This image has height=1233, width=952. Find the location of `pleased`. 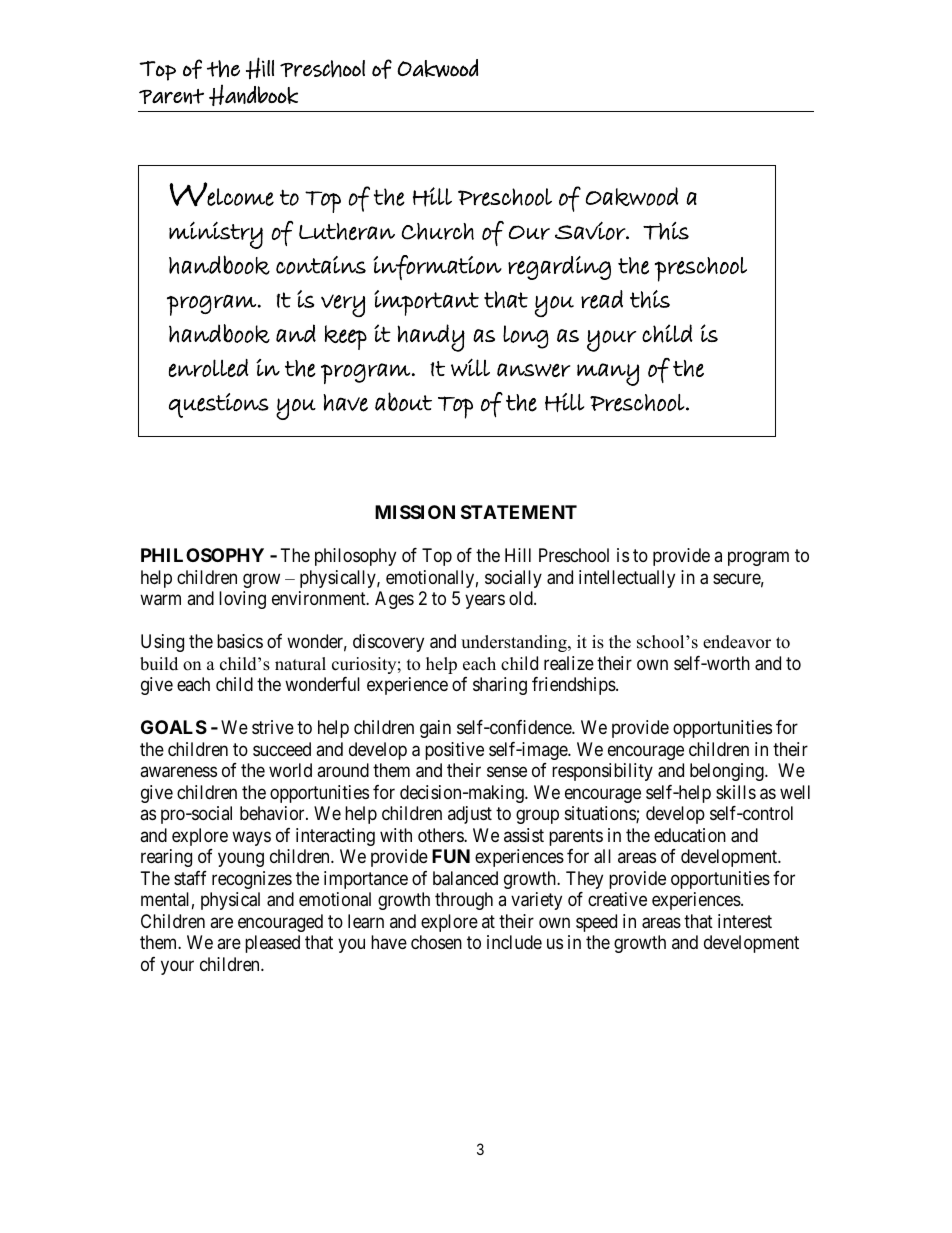

pleased is located at coordinates (272, 944).
